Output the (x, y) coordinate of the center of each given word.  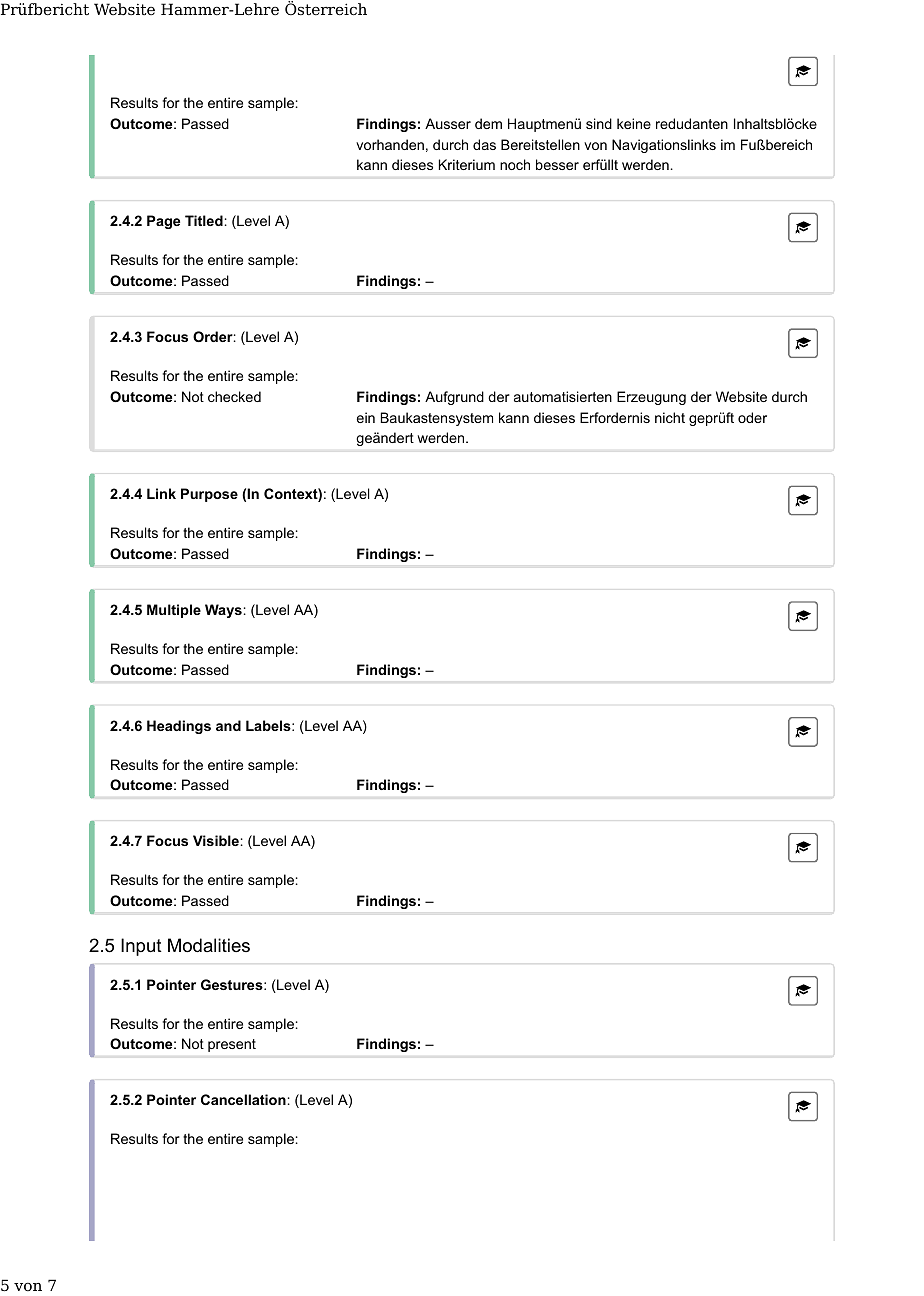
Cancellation (243, 1099)
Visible (216, 840)
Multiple (174, 611)
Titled (204, 220)
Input (141, 947)
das (484, 144)
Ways (223, 611)
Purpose (209, 495)
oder (752, 417)
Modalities (209, 945)
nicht (670, 417)
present (232, 1045)
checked (234, 396)
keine (634, 123)
